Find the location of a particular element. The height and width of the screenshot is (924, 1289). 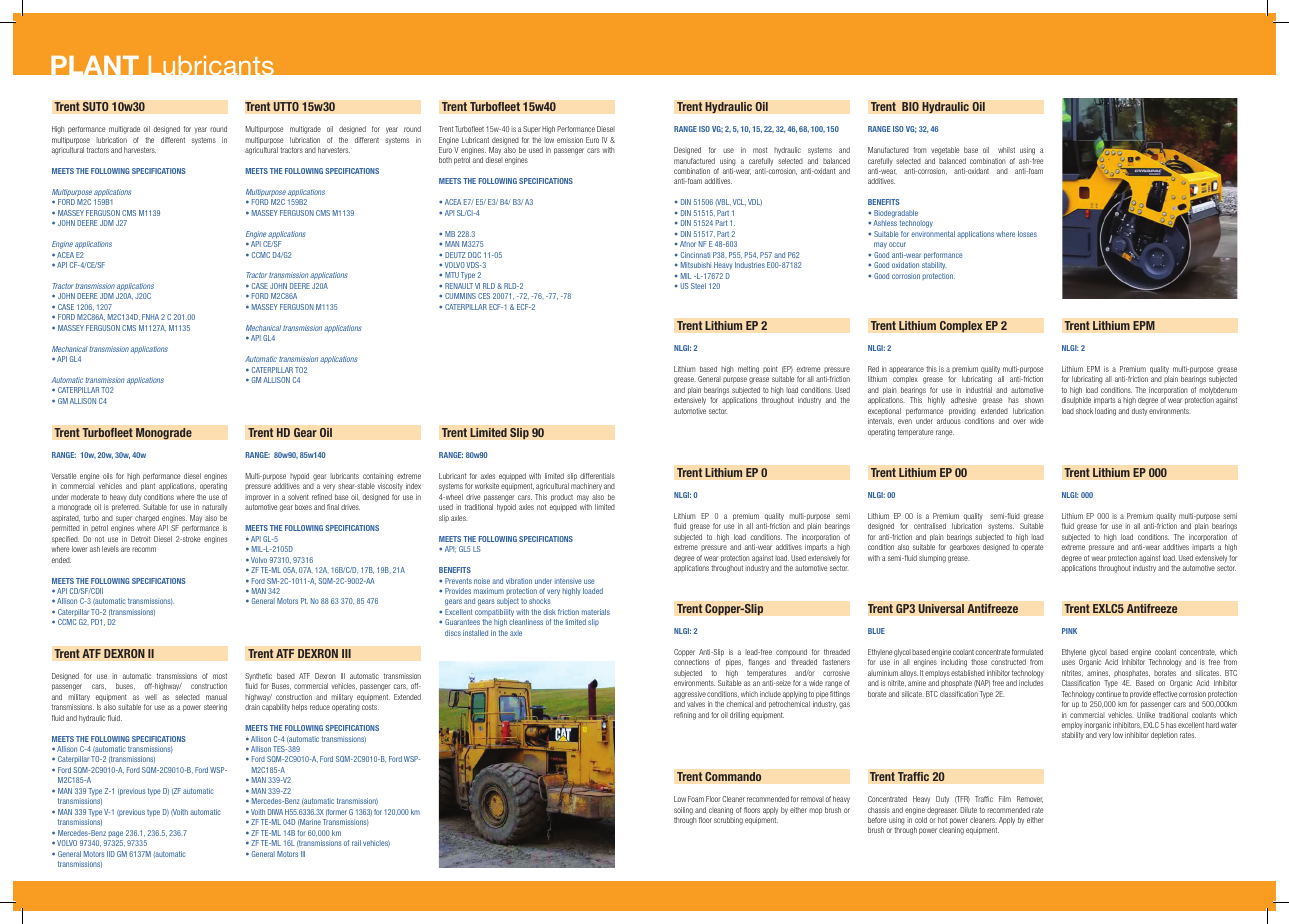

naturally is located at coordinates (214, 507).
